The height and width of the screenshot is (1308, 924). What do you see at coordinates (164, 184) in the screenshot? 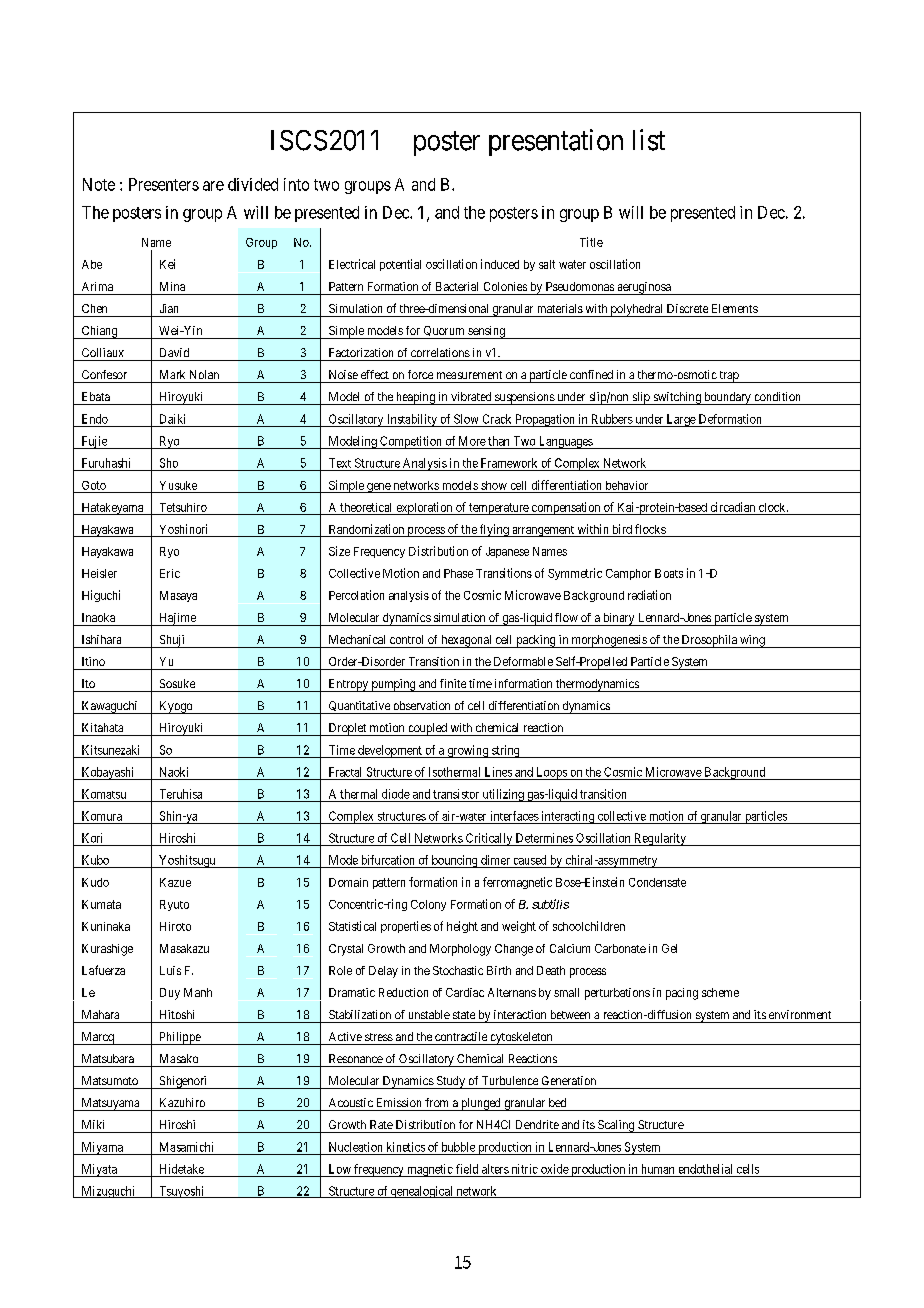
I see `Presenters` at bounding box center [164, 184].
